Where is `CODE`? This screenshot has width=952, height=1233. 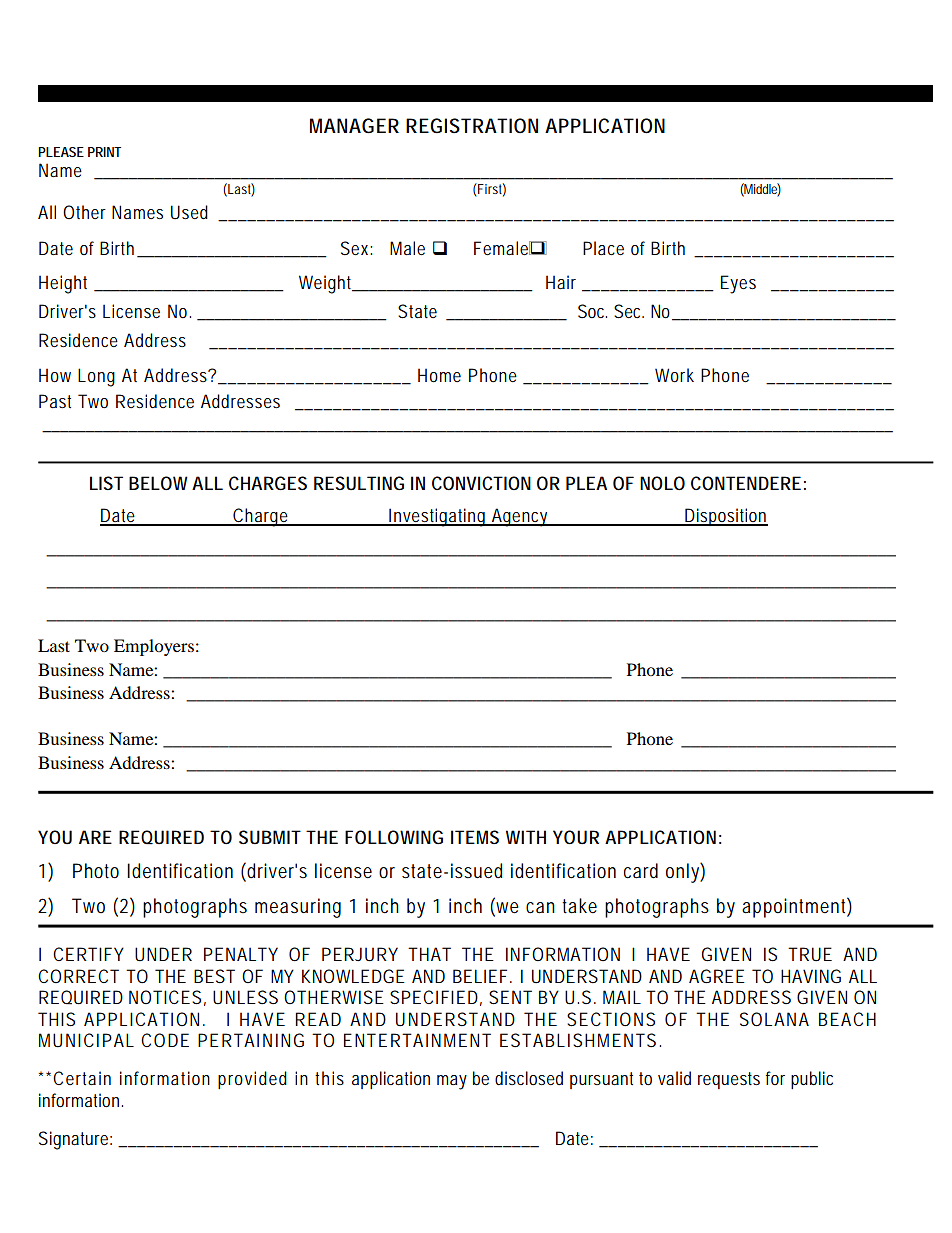
CODE is located at coordinates (165, 1040).
